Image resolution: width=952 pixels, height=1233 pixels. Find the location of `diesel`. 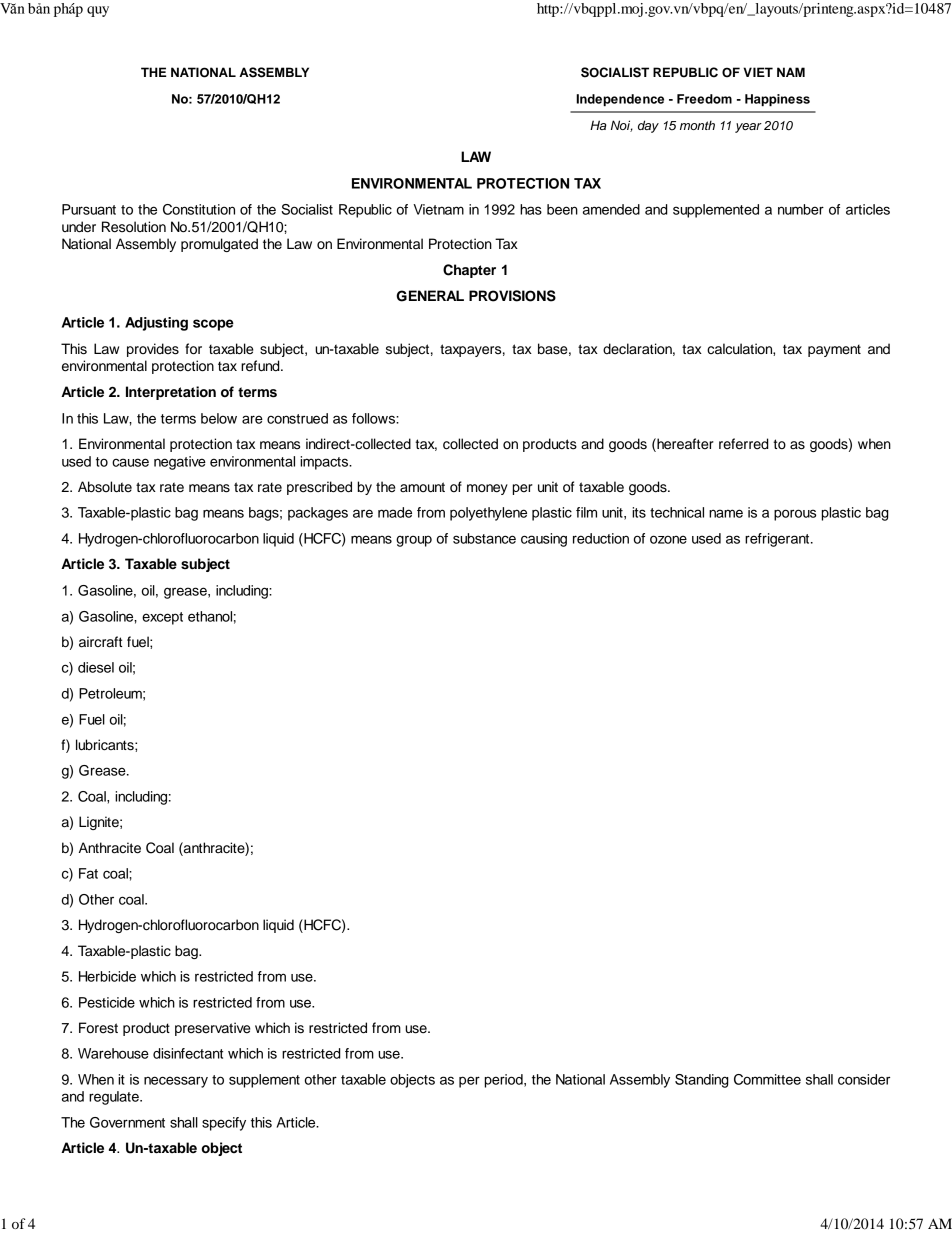

diesel is located at coordinates (96, 667).
